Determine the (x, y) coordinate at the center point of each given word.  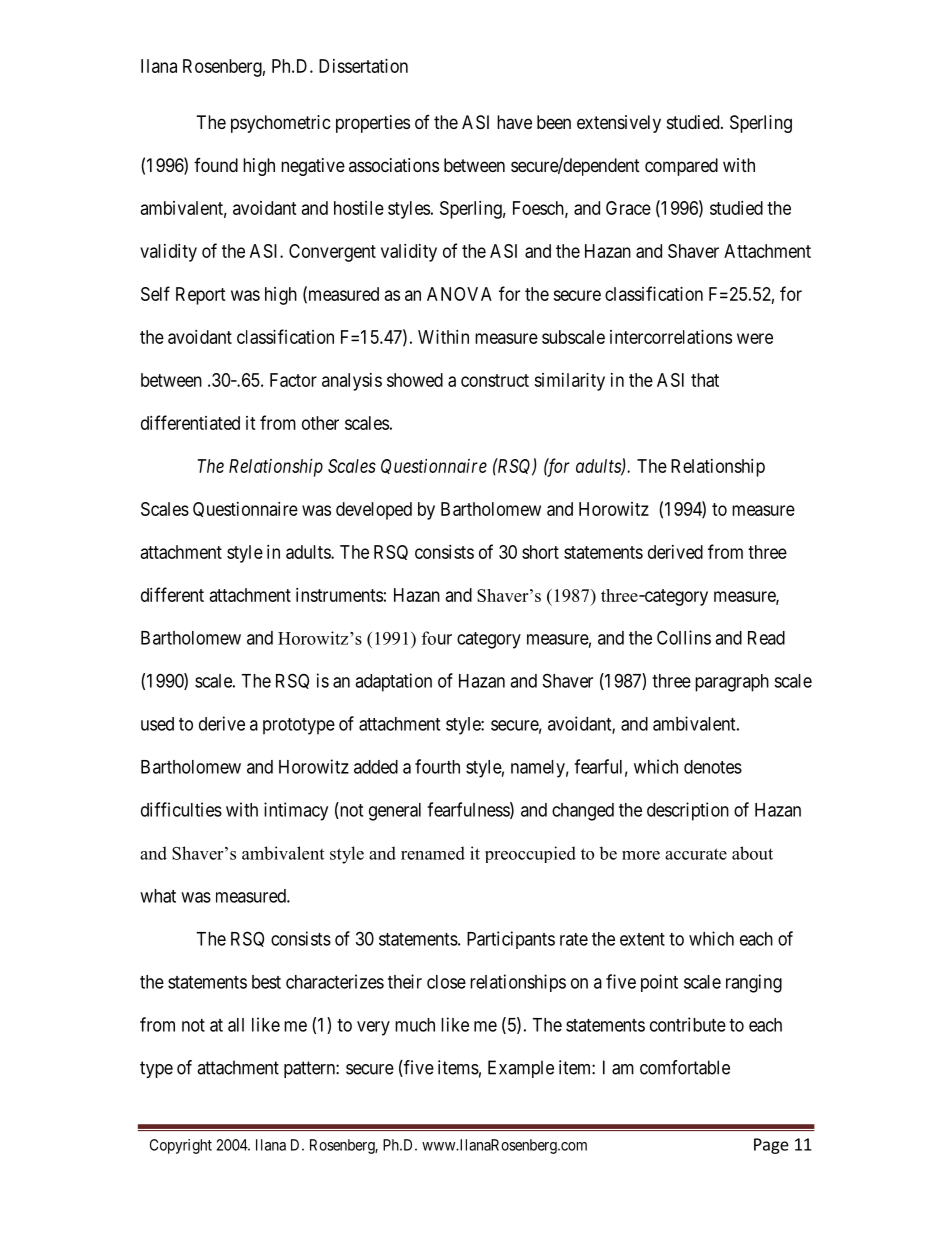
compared (681, 167)
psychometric (281, 124)
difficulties (181, 809)
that (705, 380)
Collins (684, 637)
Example (521, 1069)
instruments (339, 595)
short (540, 552)
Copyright (181, 1146)
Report (201, 296)
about (752, 853)
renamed (433, 853)
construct (495, 380)
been (554, 122)
